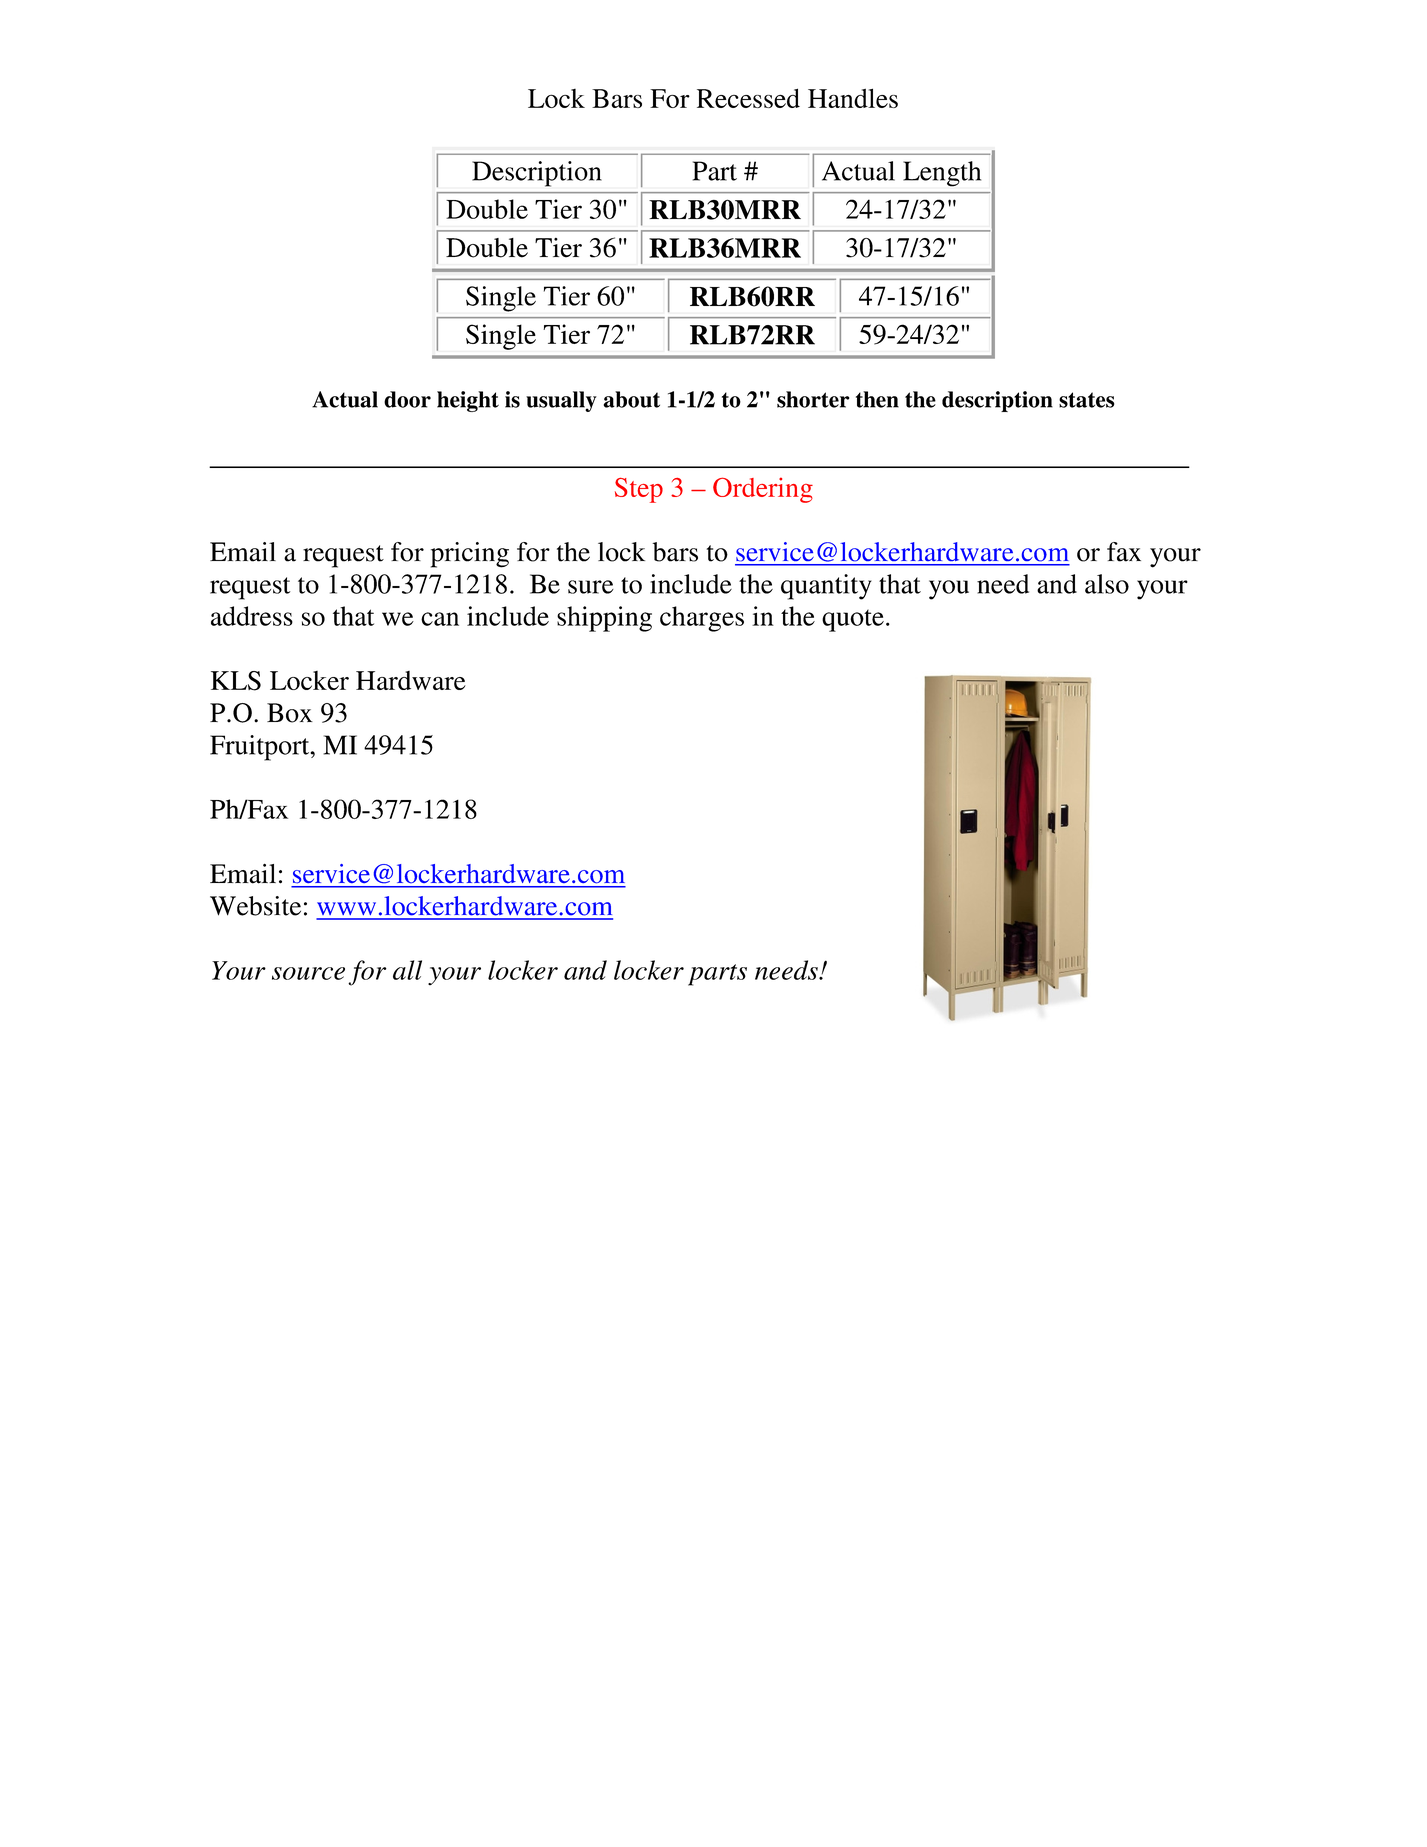 The height and width of the screenshot is (1847, 1427). Describe the element at coordinates (470, 555) in the screenshot. I see `pricing` at that location.
